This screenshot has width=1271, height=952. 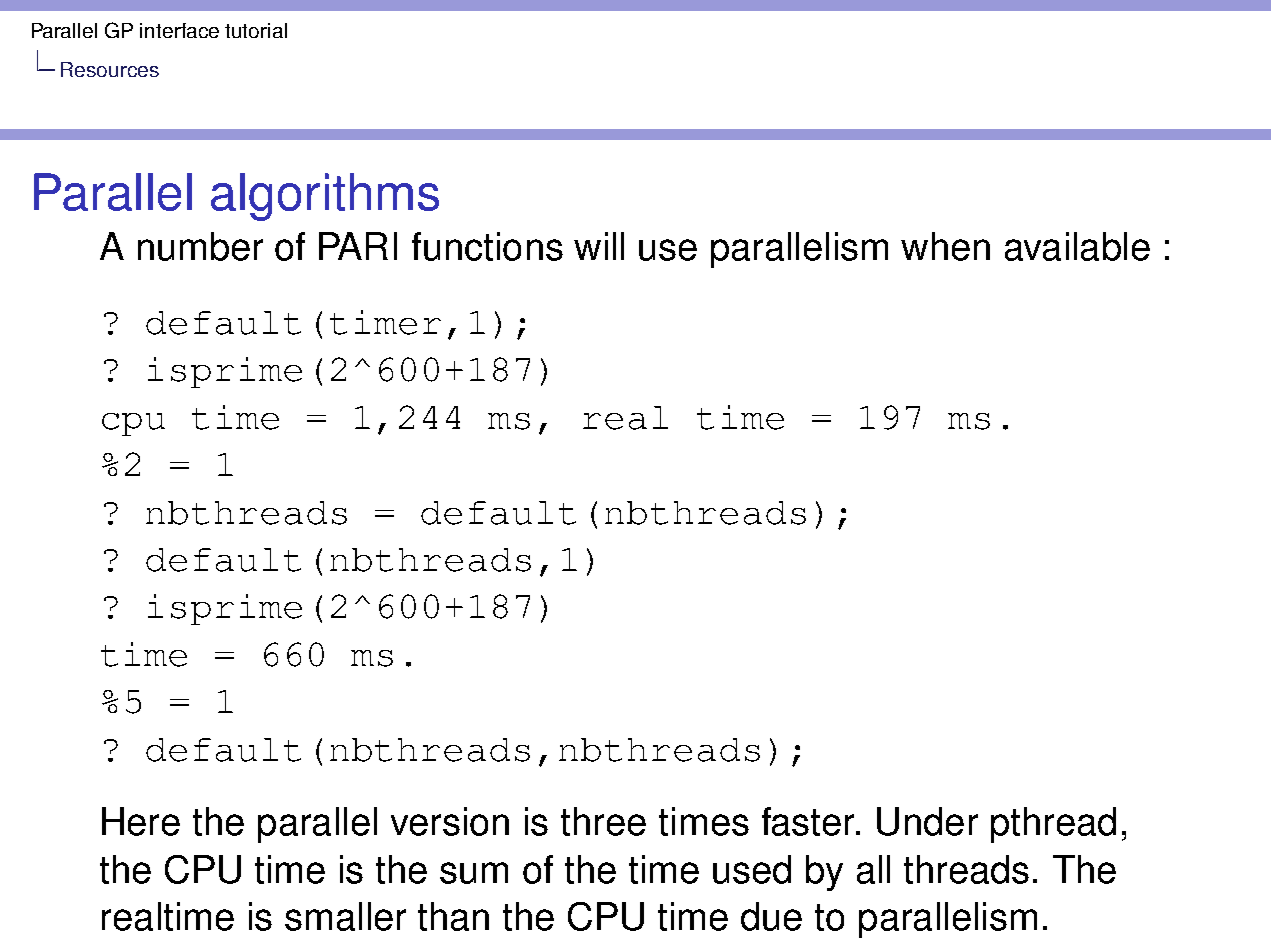 I want to click on number, so click(x=200, y=246).
